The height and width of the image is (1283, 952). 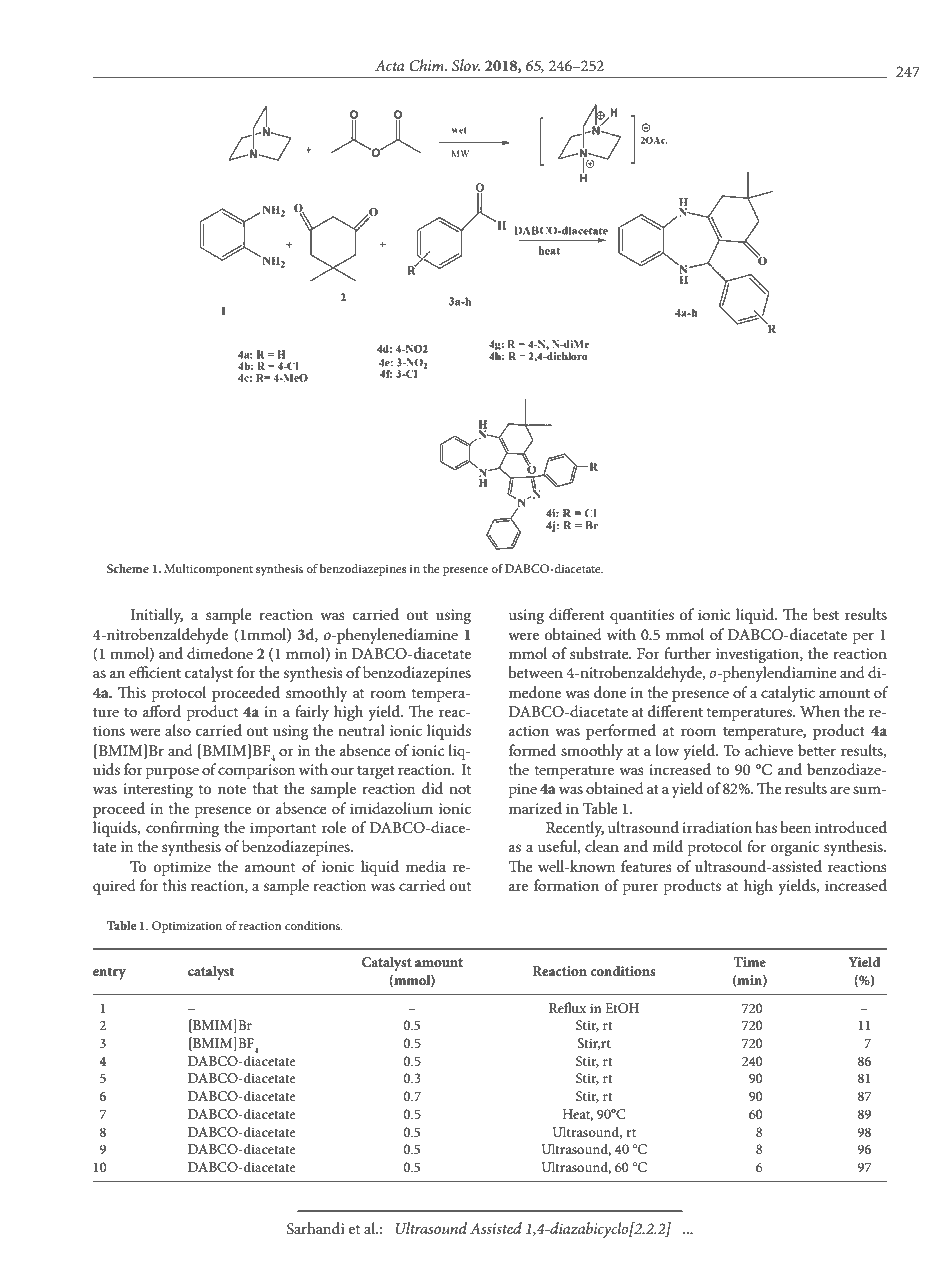 I want to click on When, so click(x=820, y=711).
